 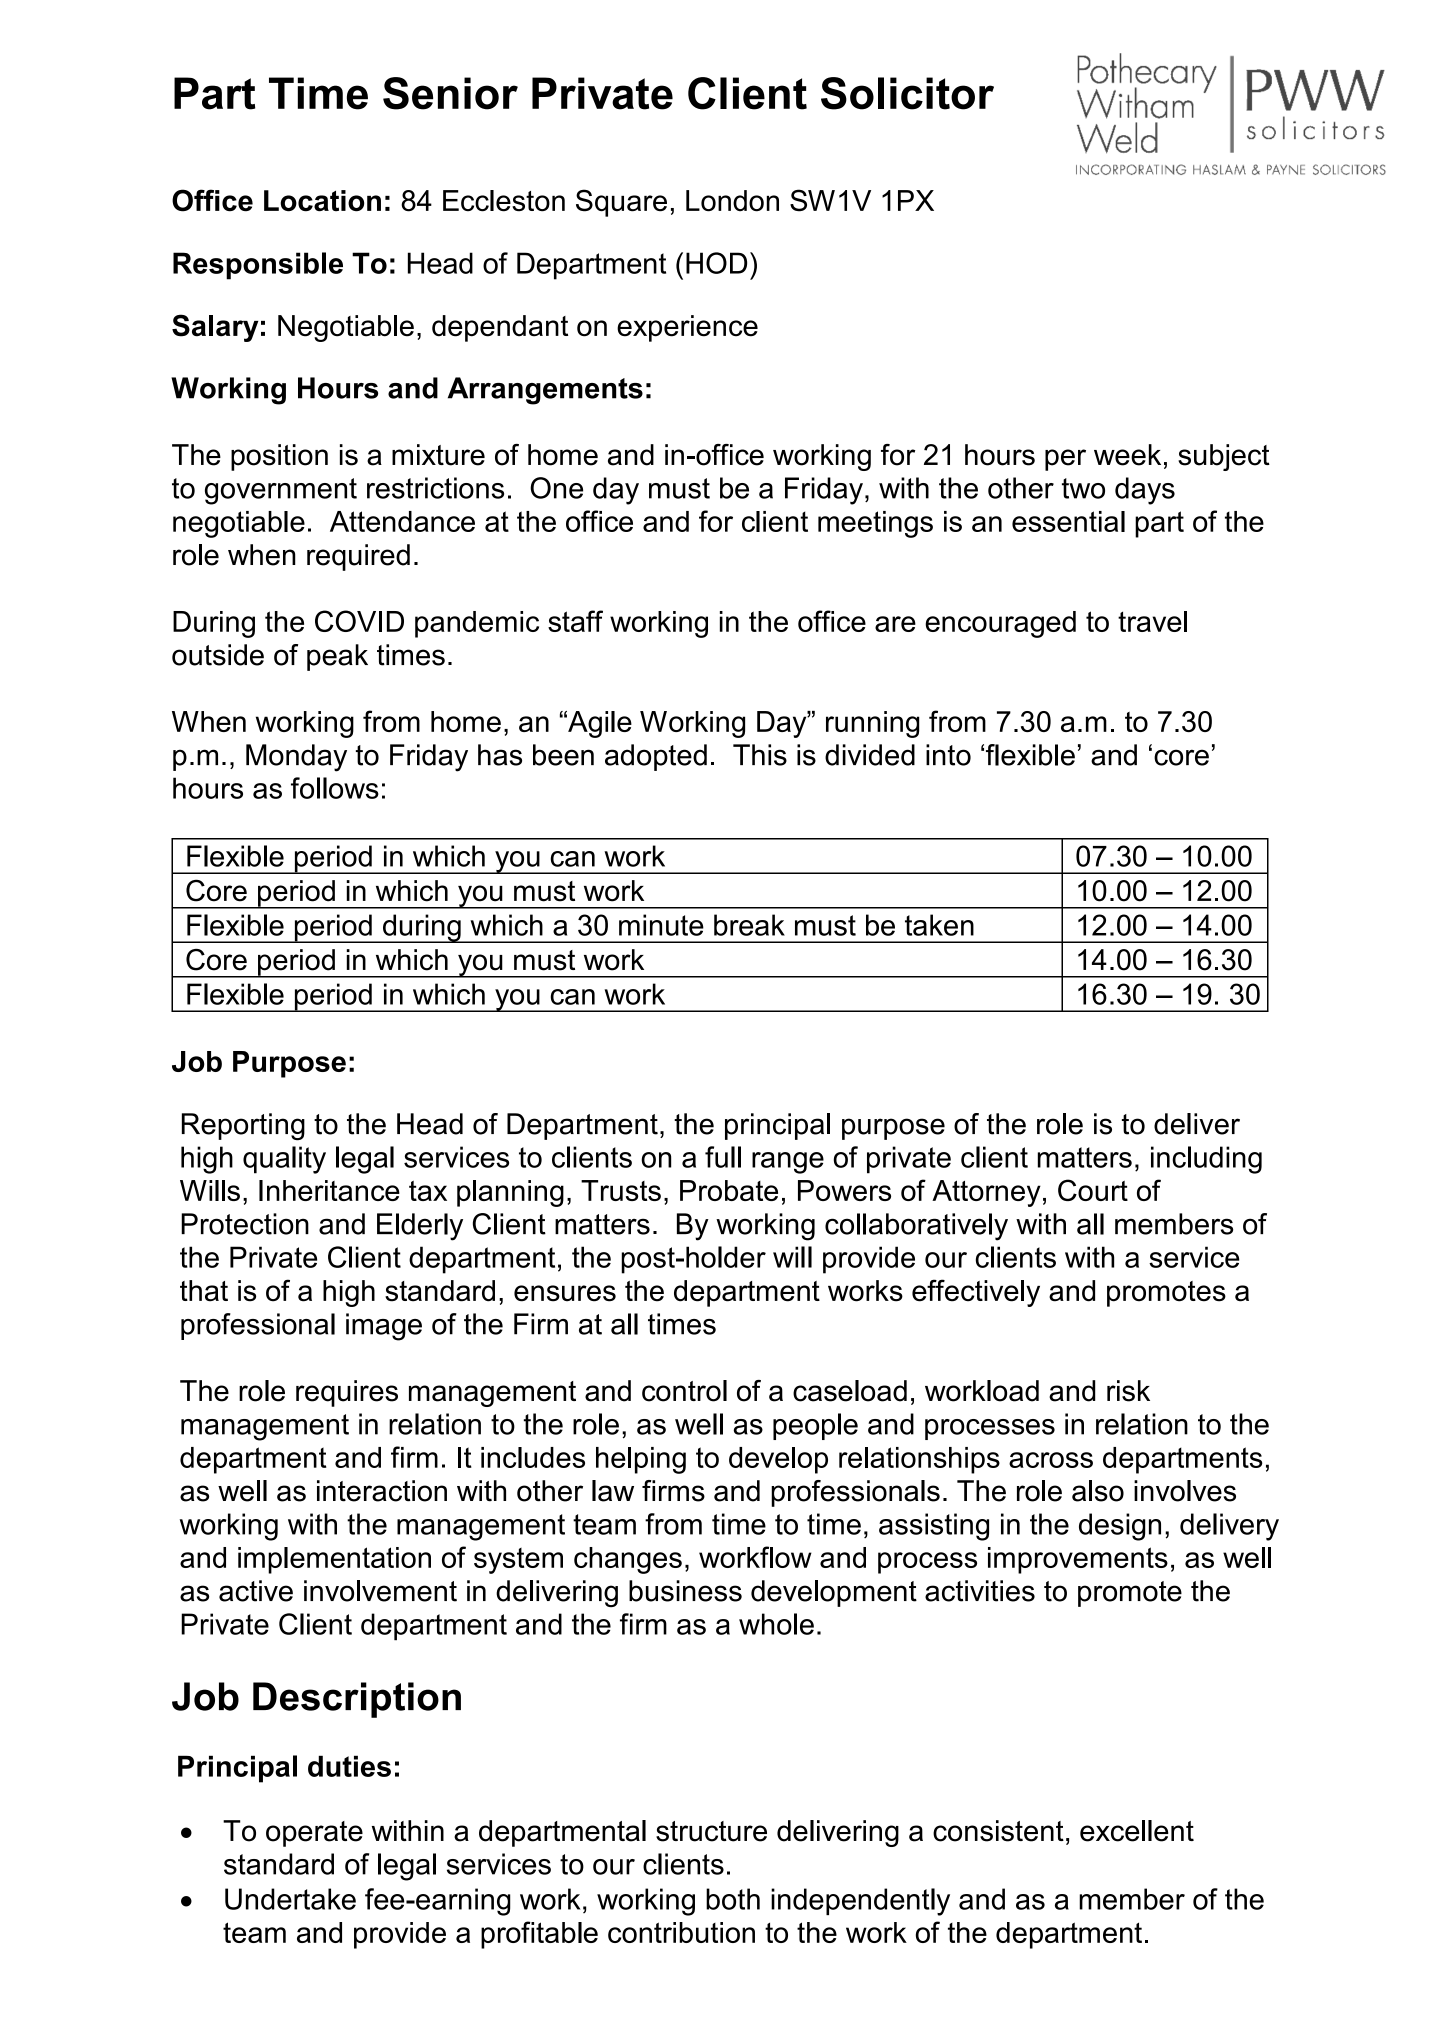 I want to click on required, so click(x=358, y=557).
